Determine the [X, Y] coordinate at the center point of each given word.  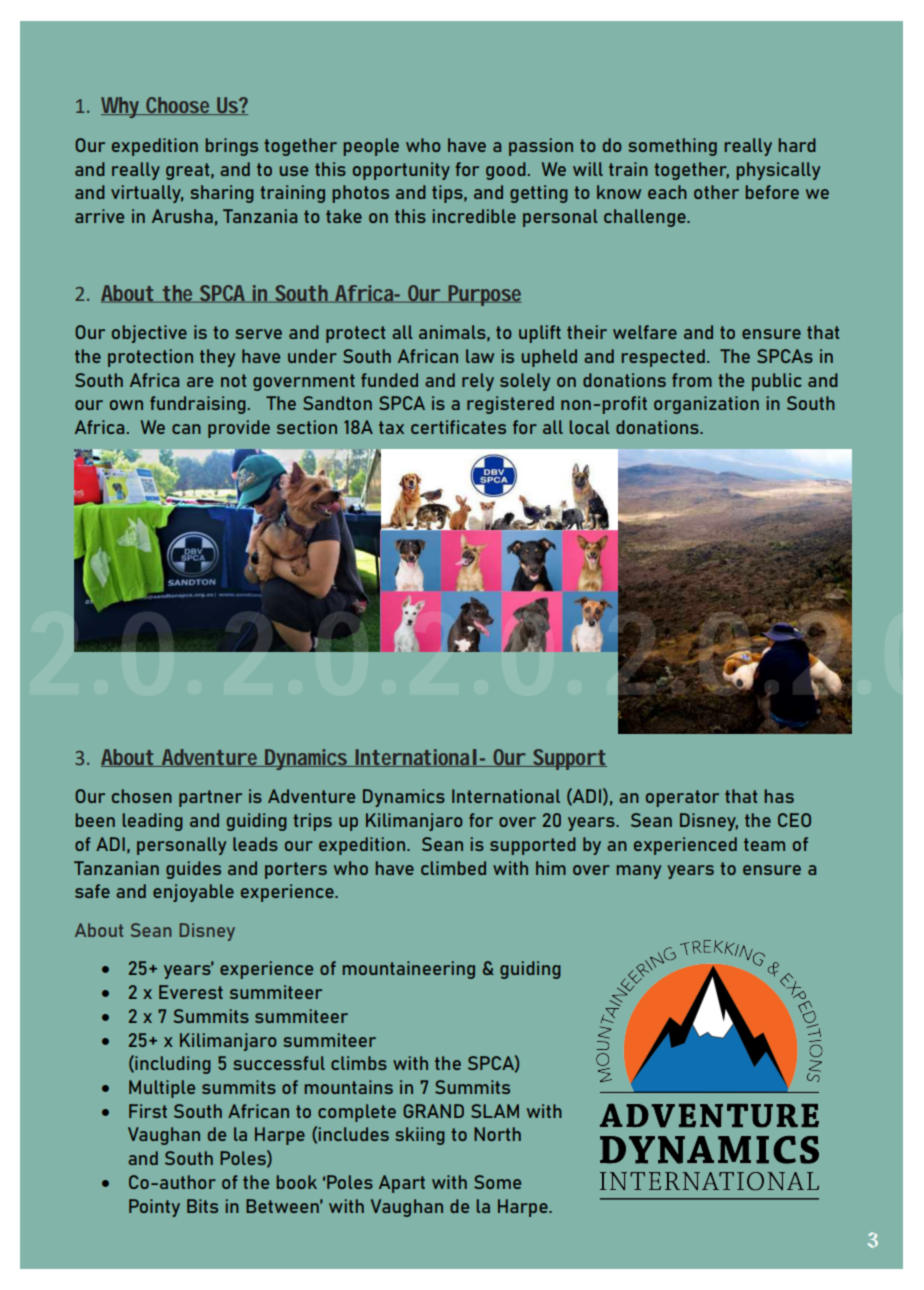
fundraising [198, 405]
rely [478, 382]
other [716, 192]
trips [312, 822]
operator [682, 798]
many [639, 872]
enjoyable [193, 893]
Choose [178, 106]
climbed [453, 868]
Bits [202, 1206]
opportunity [401, 171]
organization [706, 405]
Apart [402, 1184]
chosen [142, 796]
